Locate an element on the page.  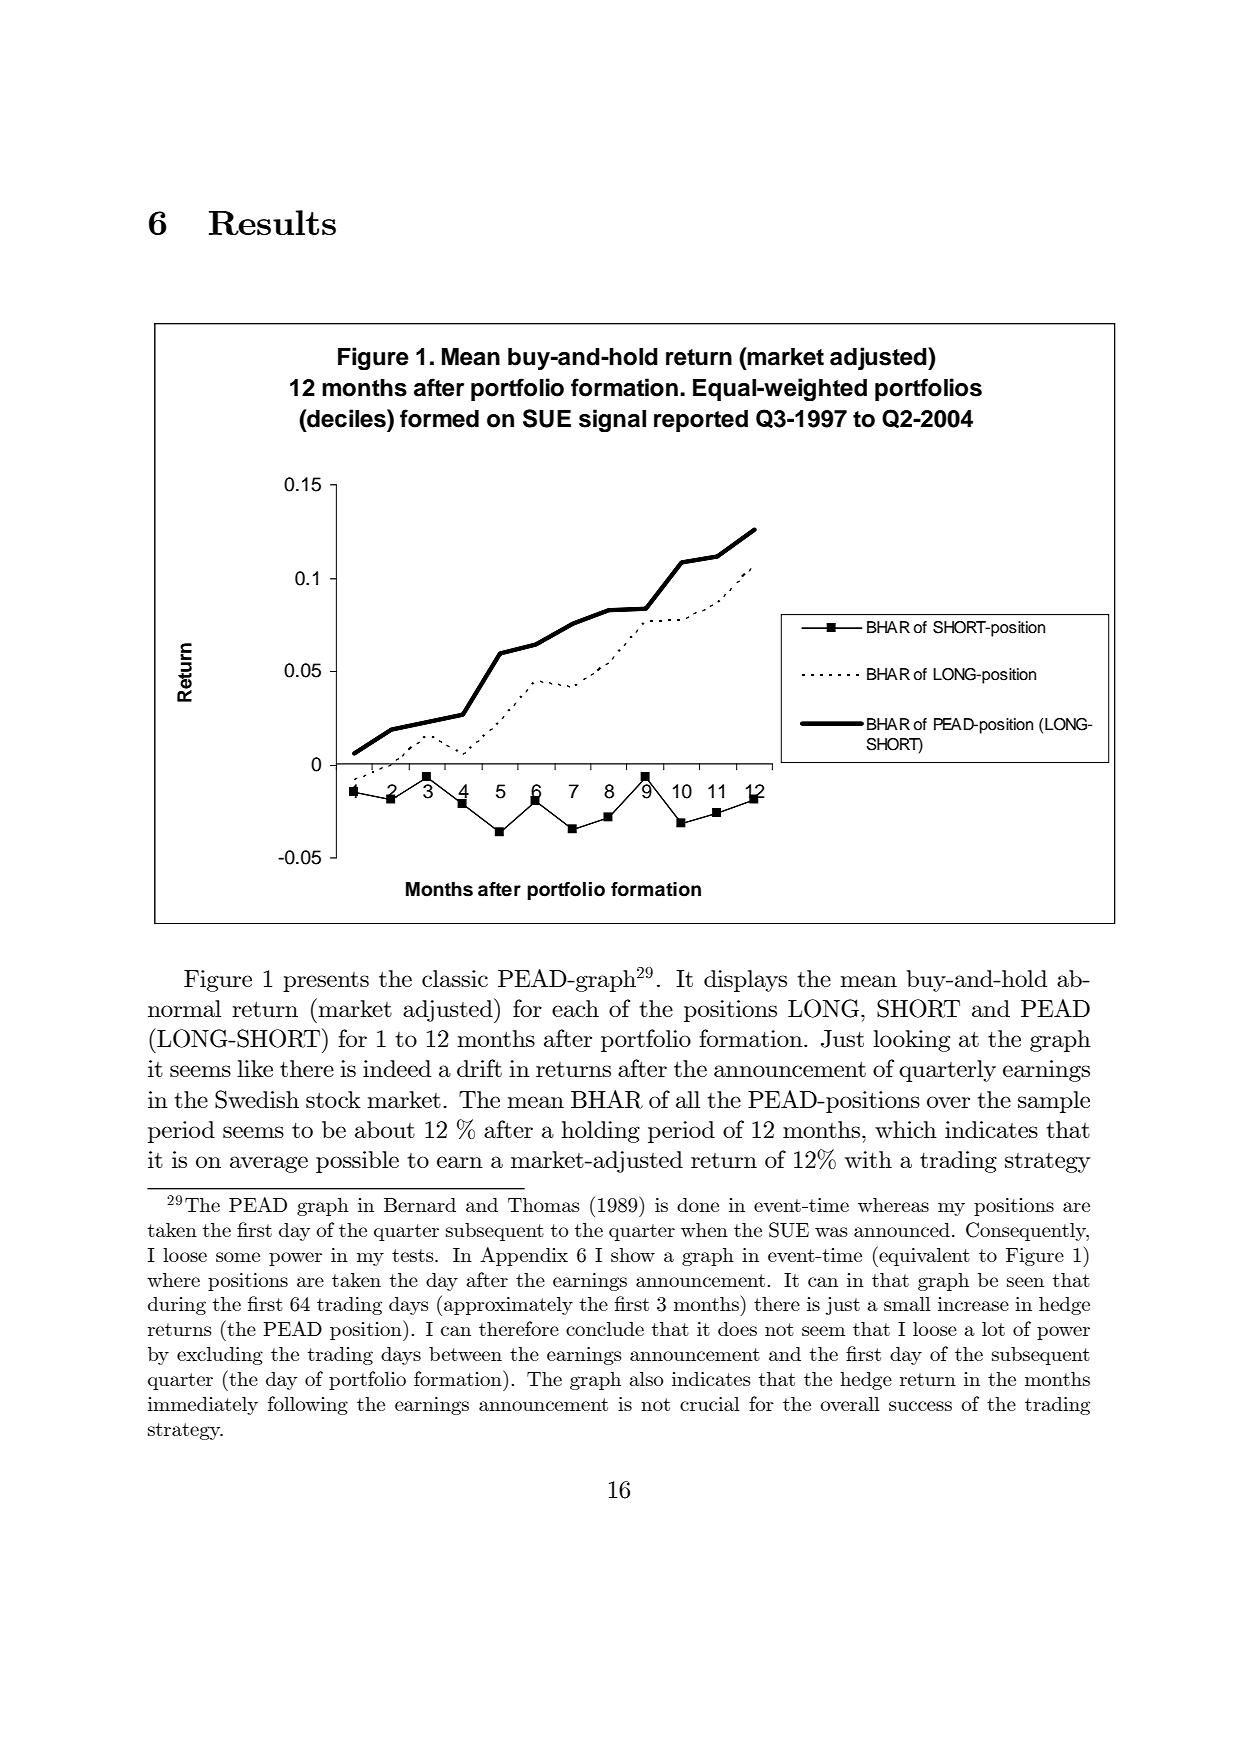
Results is located at coordinates (272, 222).
